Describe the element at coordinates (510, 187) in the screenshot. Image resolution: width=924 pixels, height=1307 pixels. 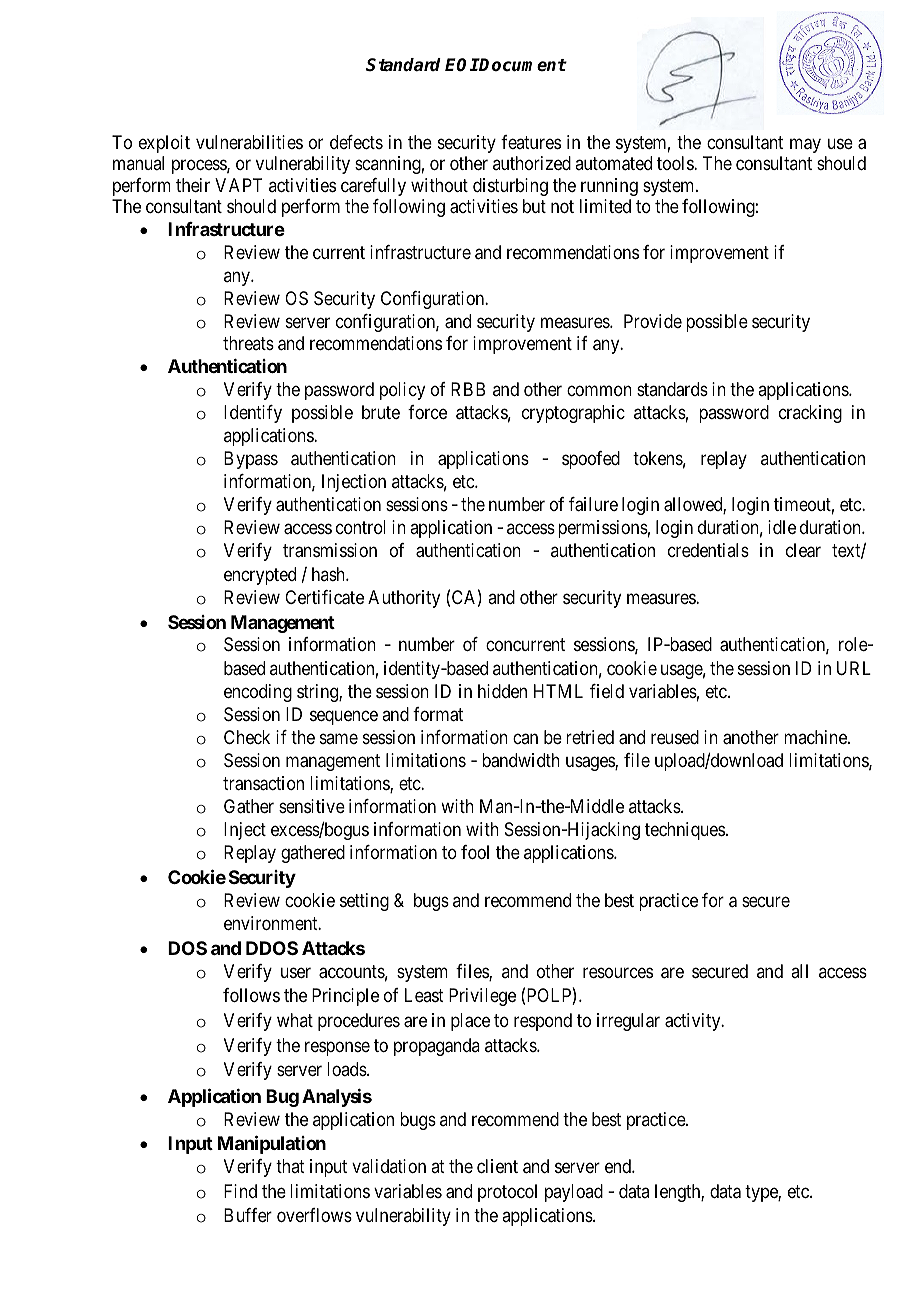
I see `disturbing` at that location.
